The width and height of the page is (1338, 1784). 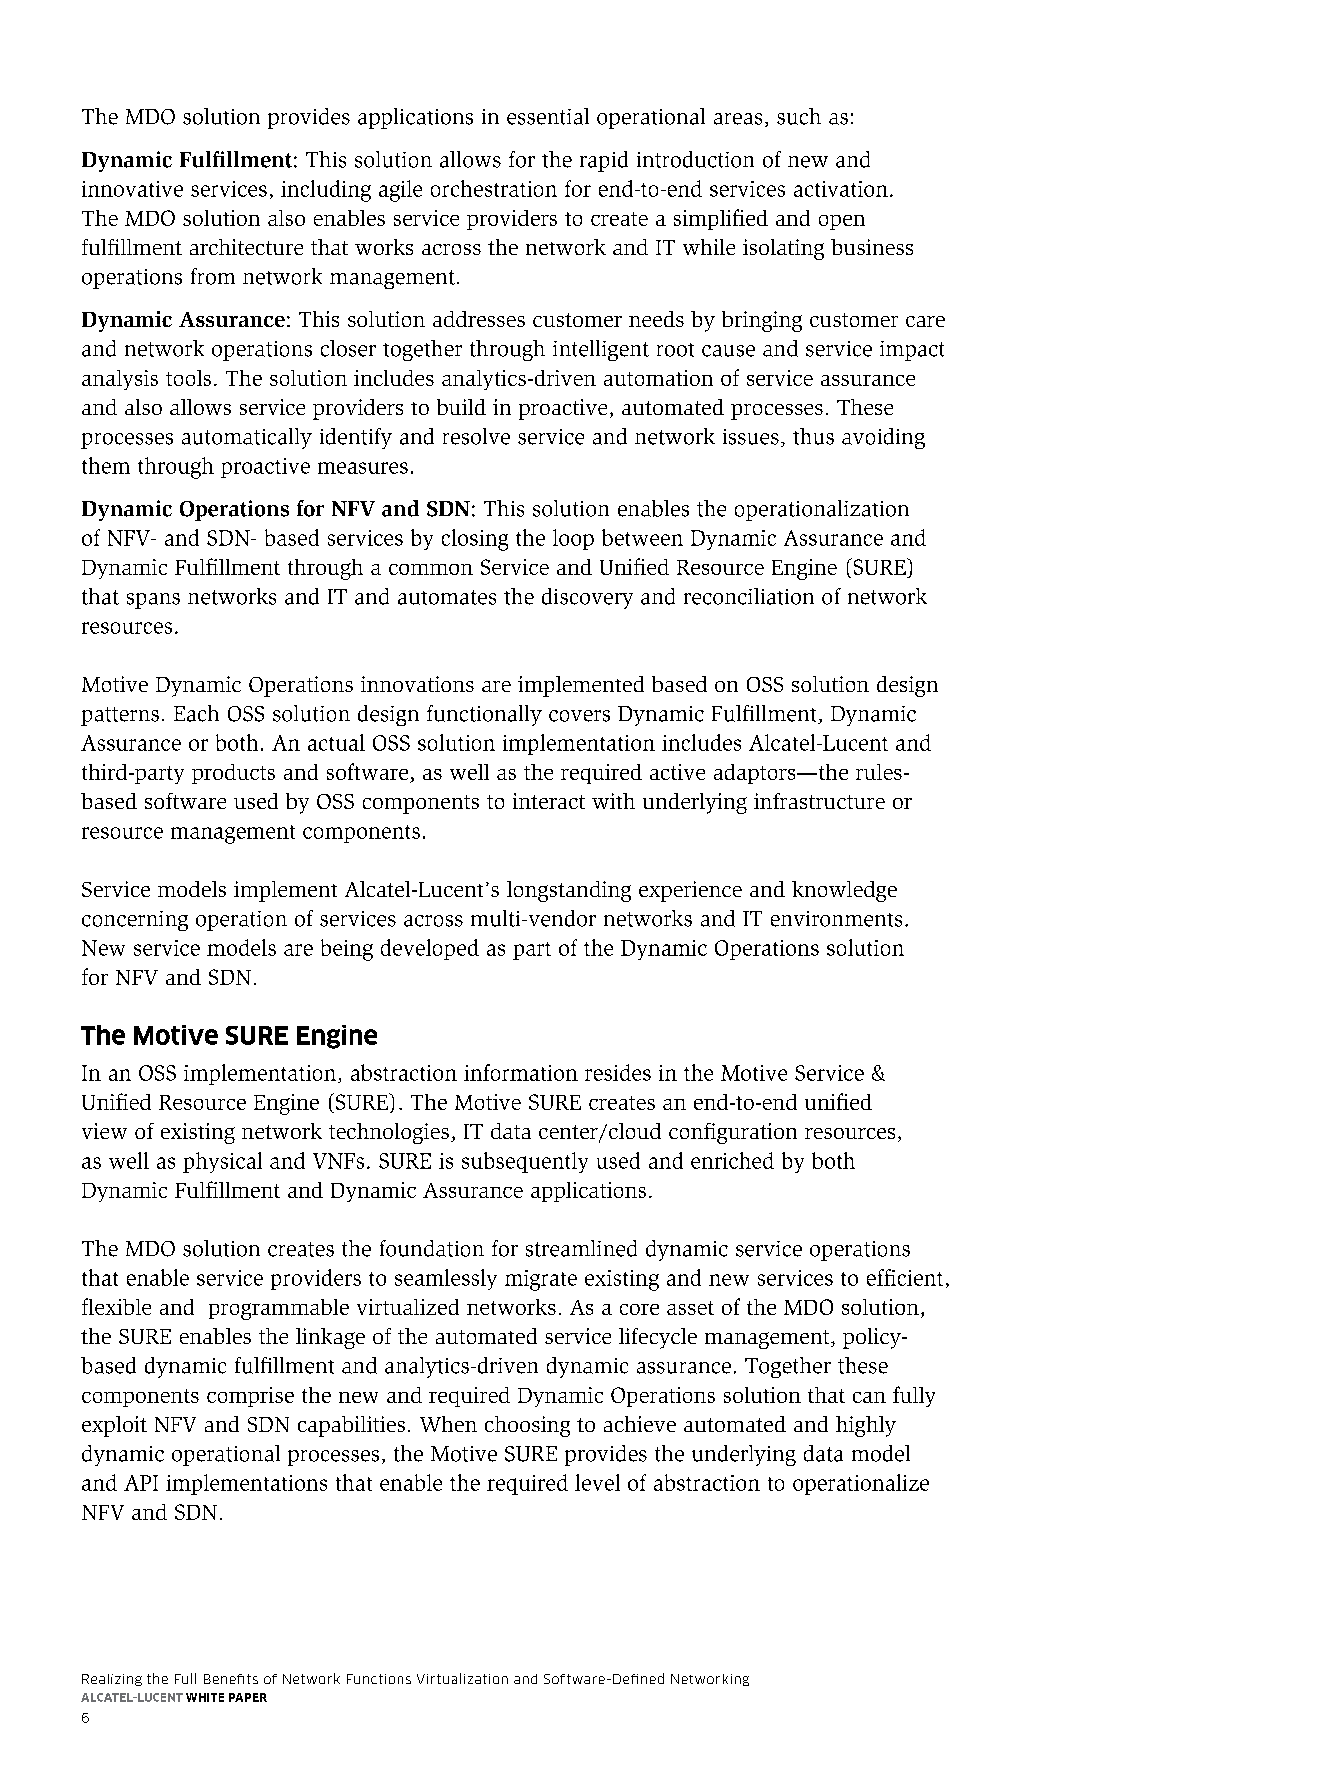 What do you see at coordinates (222, 1162) in the page?
I see `physical` at bounding box center [222, 1162].
